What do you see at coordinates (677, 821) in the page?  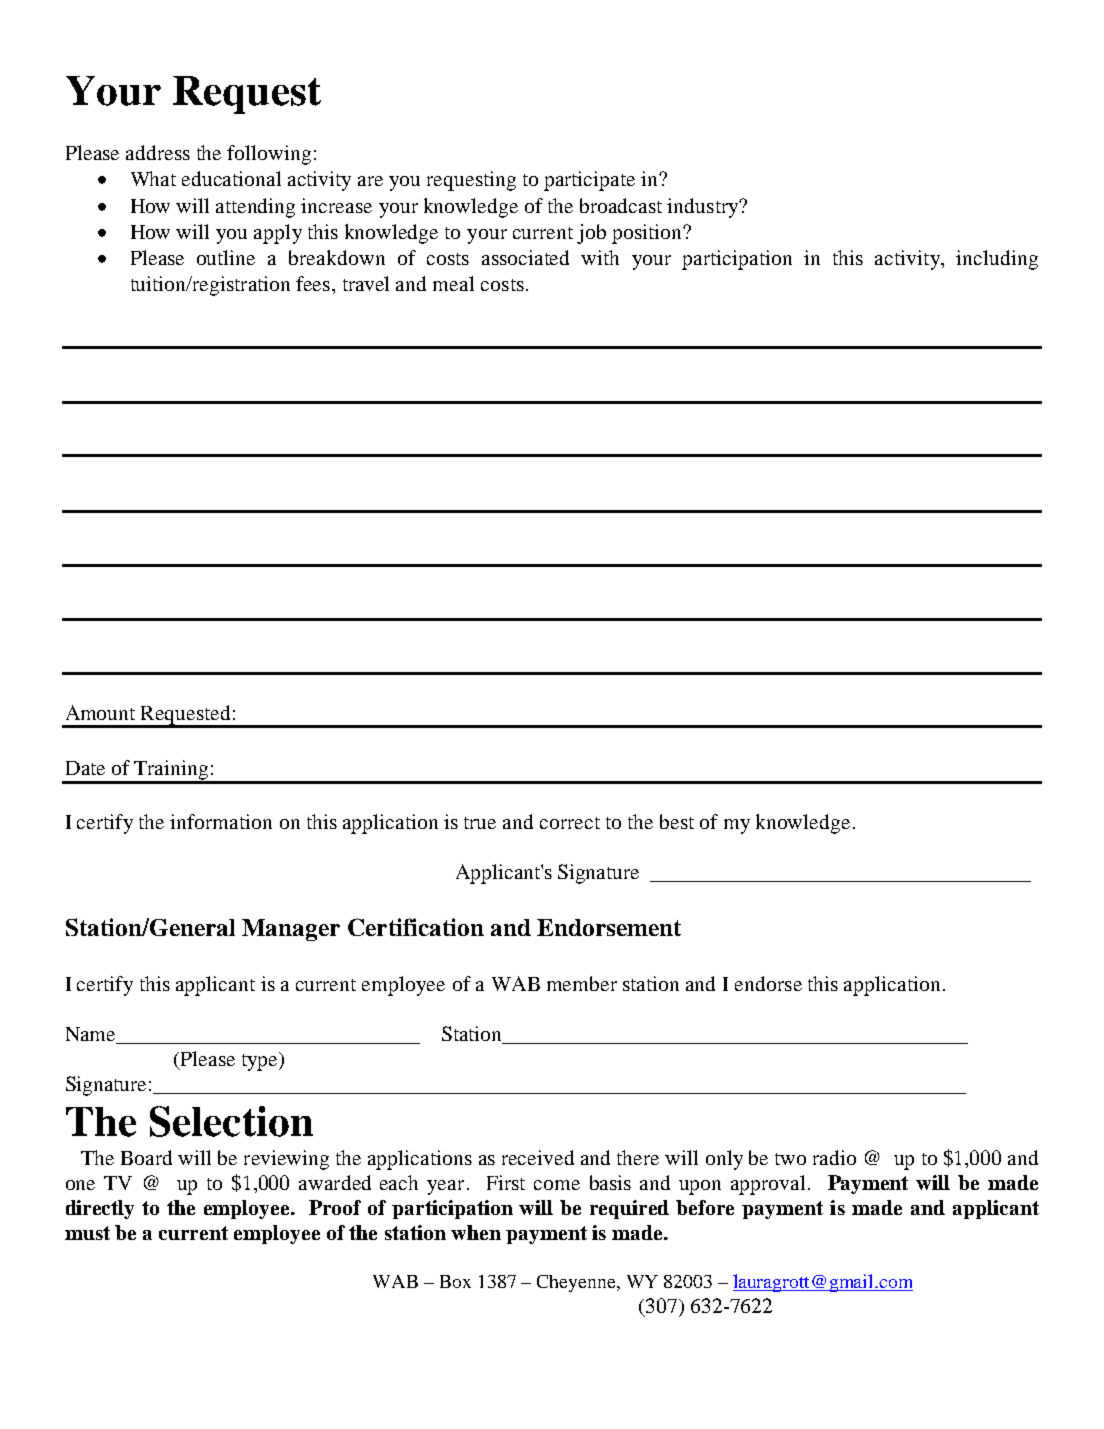 I see `best` at bounding box center [677, 821].
